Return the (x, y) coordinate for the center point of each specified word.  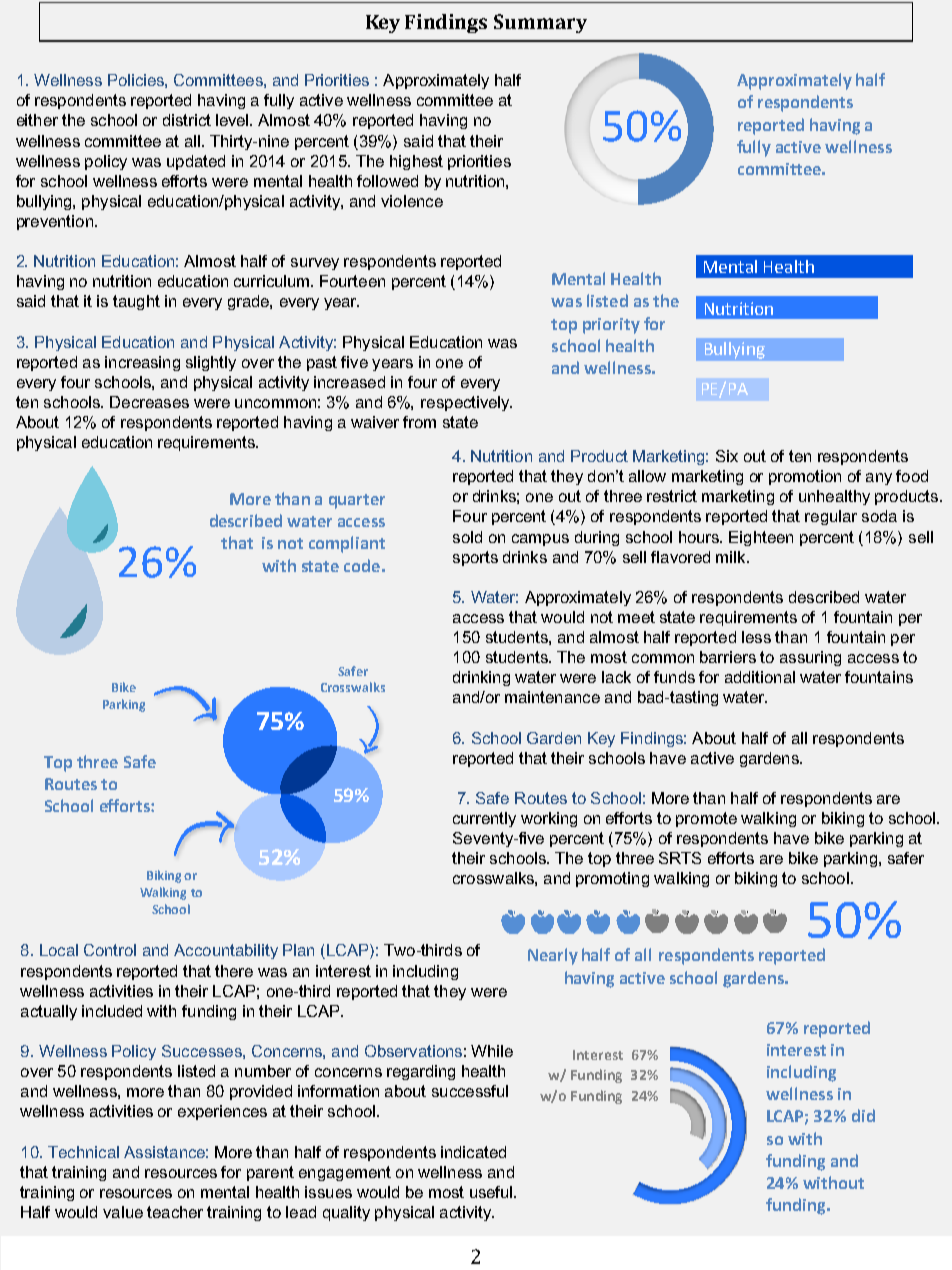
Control (110, 950)
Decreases (149, 402)
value (123, 1212)
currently (484, 819)
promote (706, 819)
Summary (540, 23)
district (187, 120)
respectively (466, 403)
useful (492, 1192)
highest (416, 162)
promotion (805, 477)
